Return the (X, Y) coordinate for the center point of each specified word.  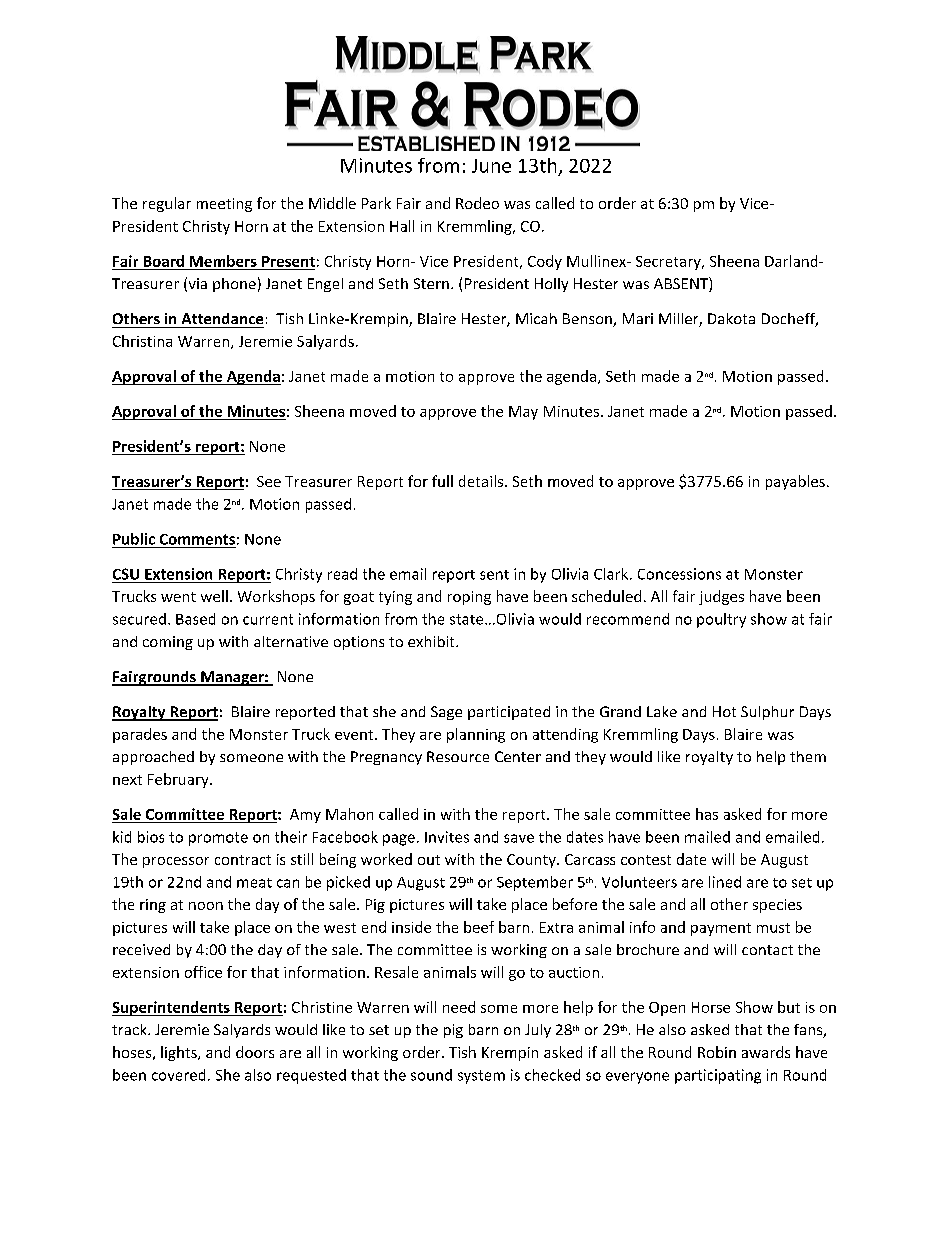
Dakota (731, 318)
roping (469, 598)
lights (180, 1053)
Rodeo (477, 203)
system (481, 1077)
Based (195, 619)
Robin (717, 1052)
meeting (224, 205)
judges (721, 597)
